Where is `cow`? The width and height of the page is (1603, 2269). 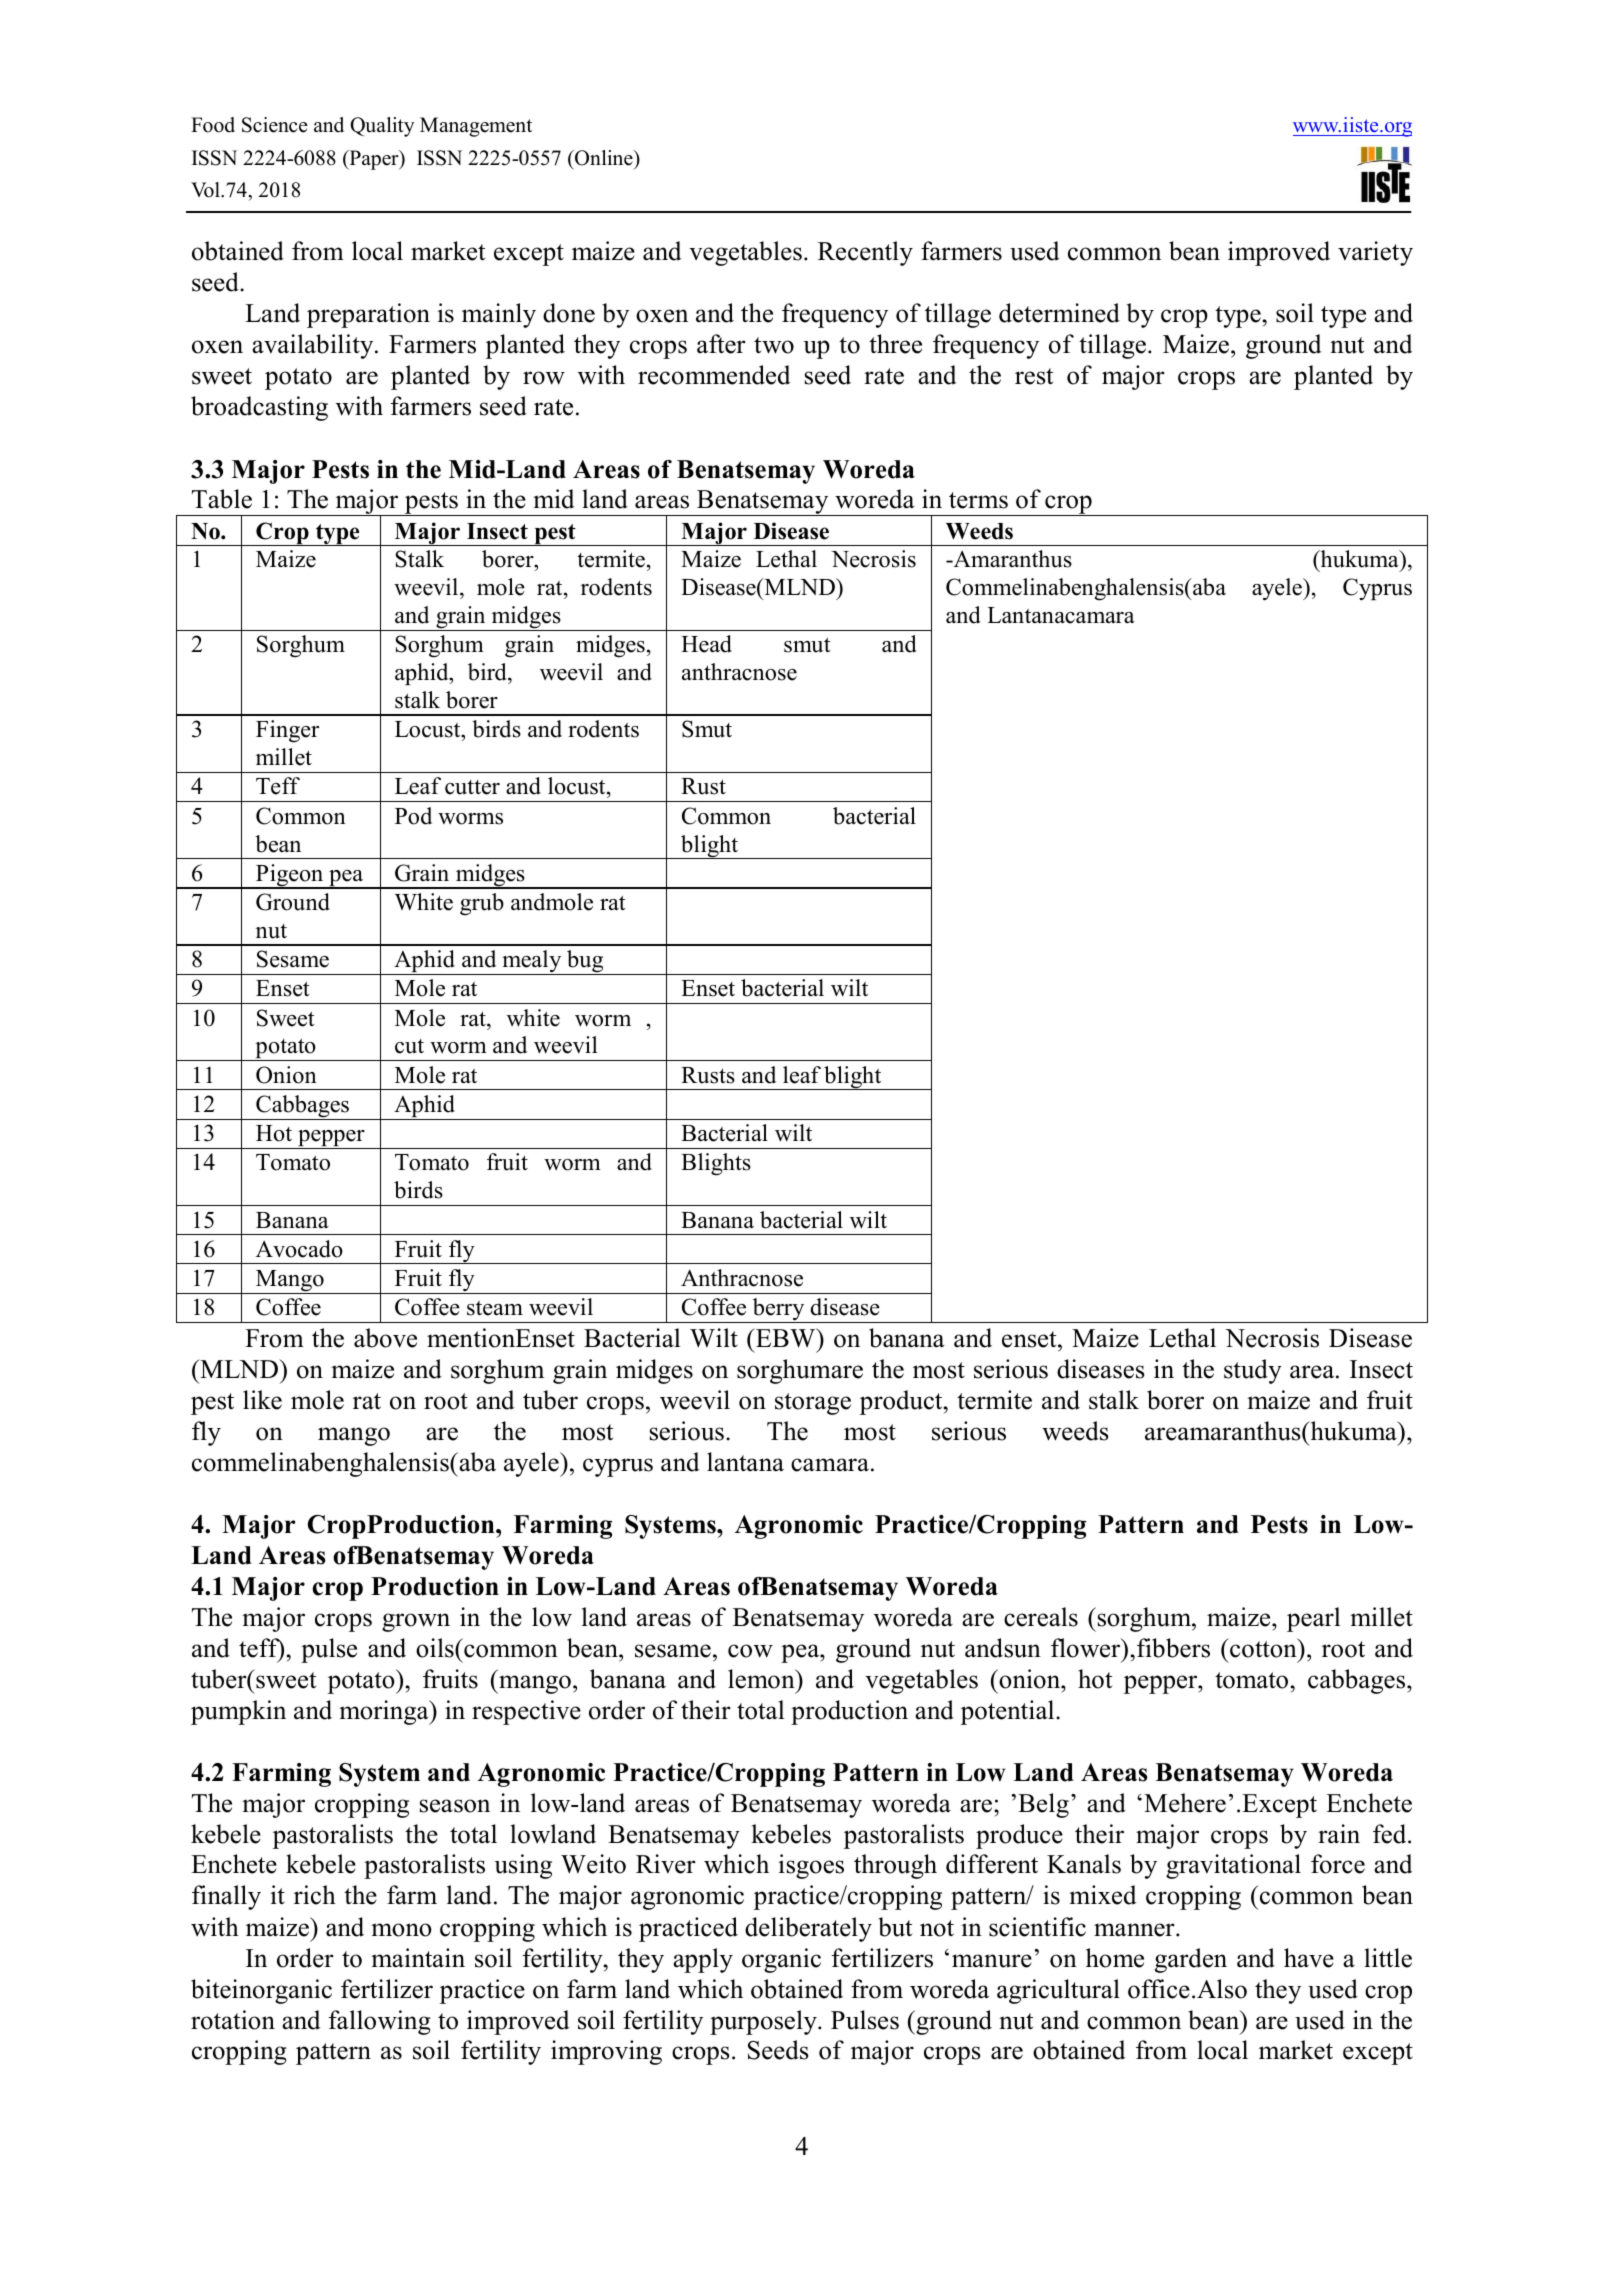 cow is located at coordinates (750, 1651).
